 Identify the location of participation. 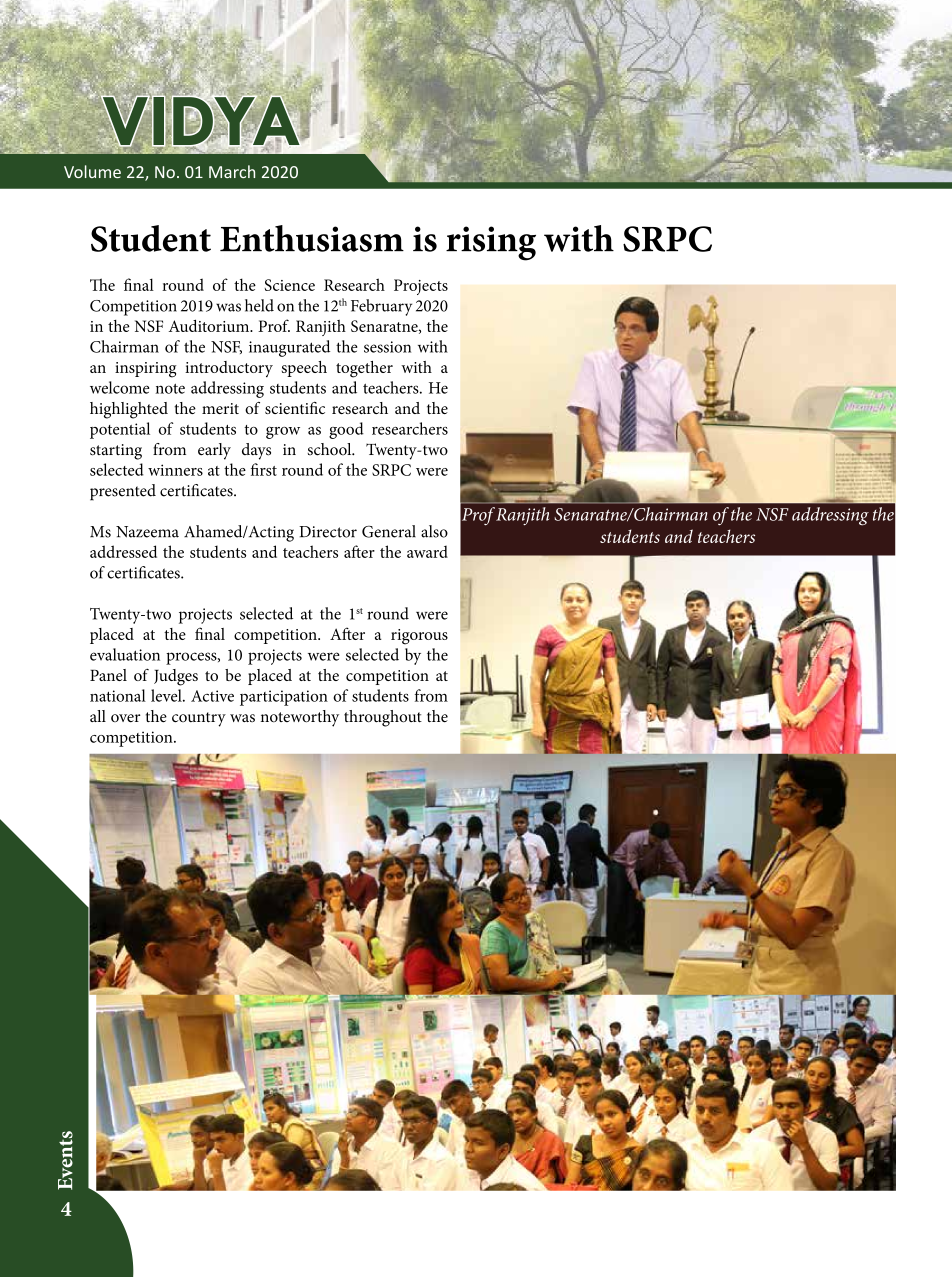
(284, 698).
